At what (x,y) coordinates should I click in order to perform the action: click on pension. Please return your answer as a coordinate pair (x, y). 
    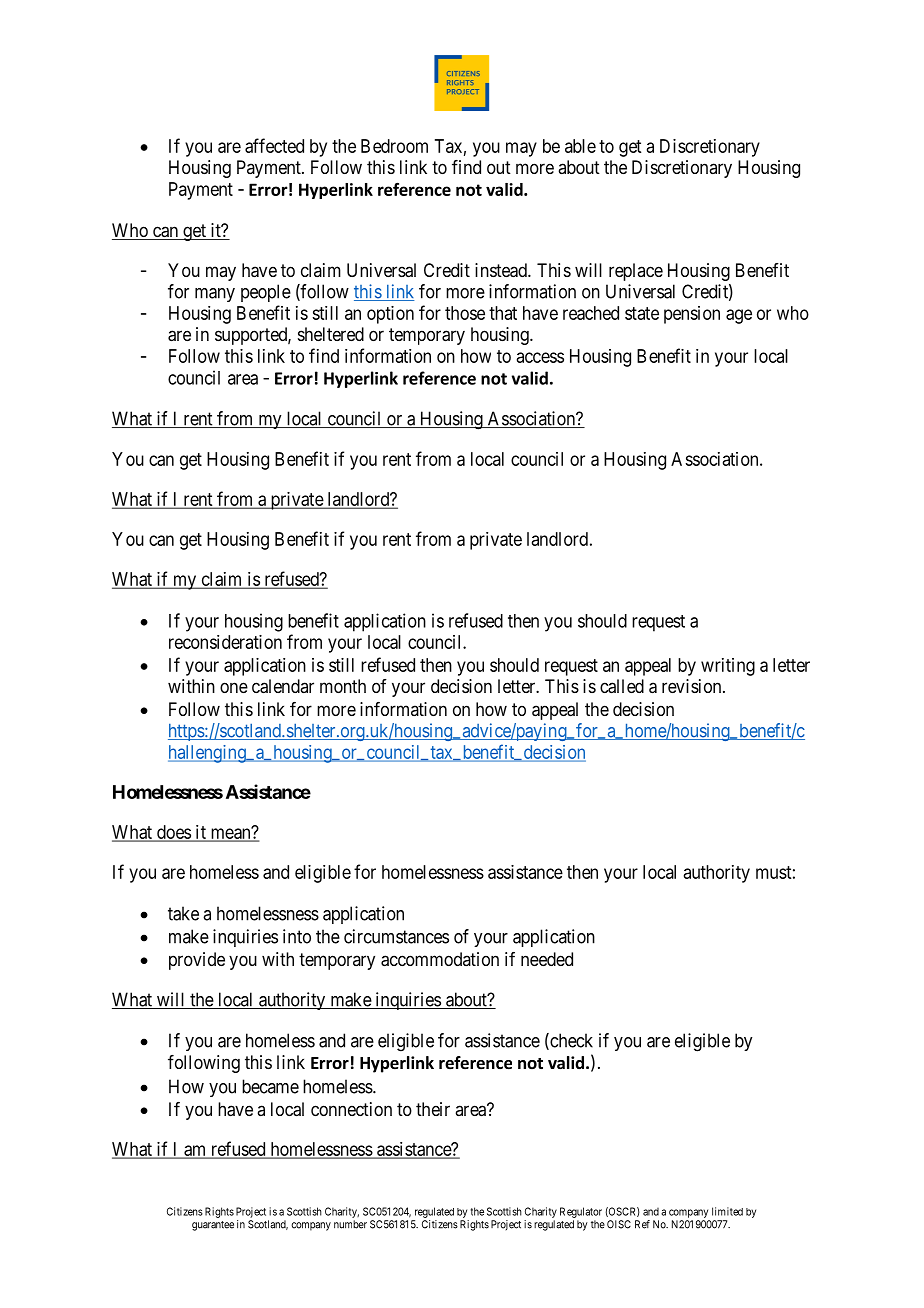
    Looking at the image, I should click on (692, 315).
